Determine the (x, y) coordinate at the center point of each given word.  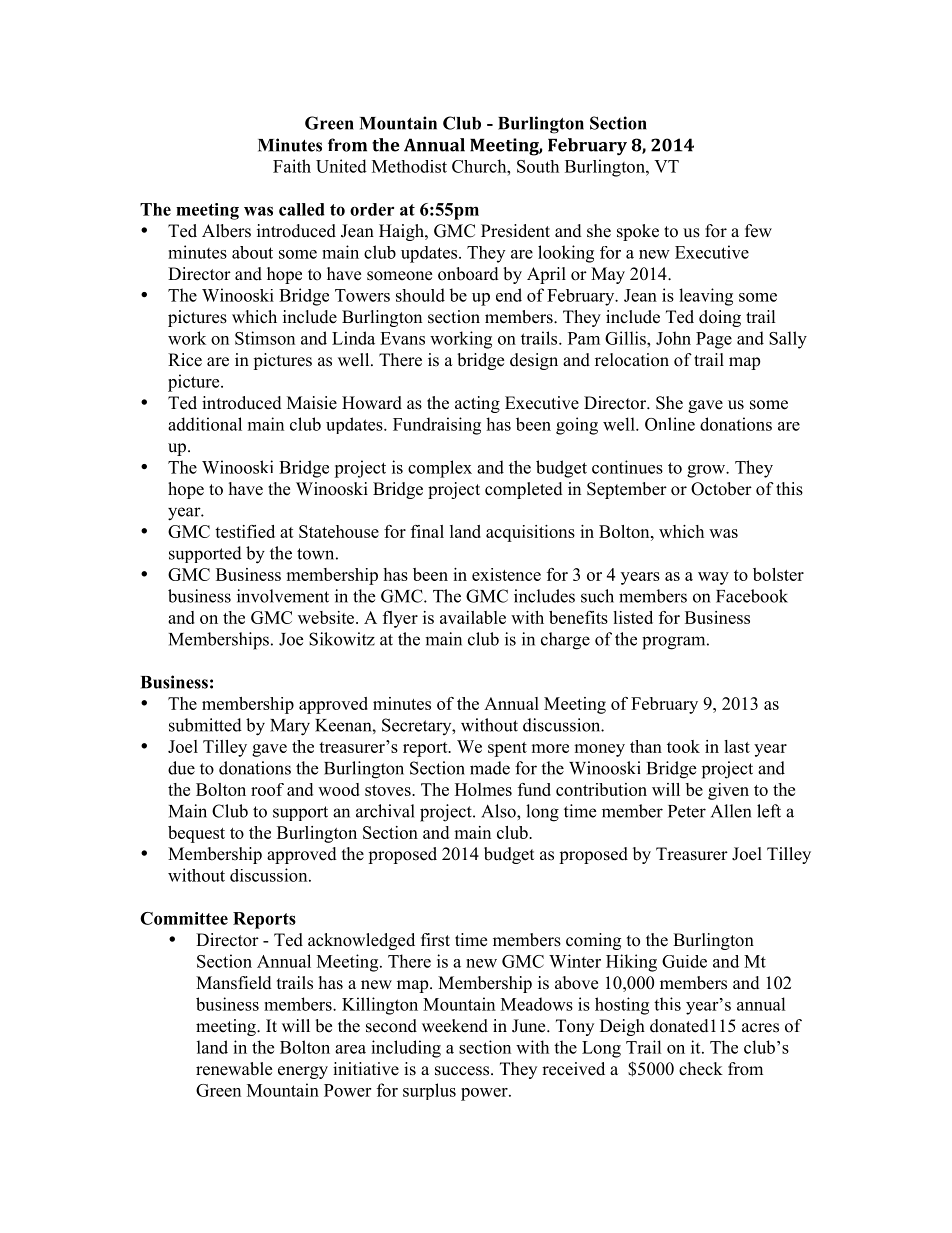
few (758, 231)
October (721, 489)
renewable (234, 1069)
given (728, 791)
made (490, 768)
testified (245, 531)
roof (267, 789)
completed (524, 490)
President (515, 231)
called (302, 209)
